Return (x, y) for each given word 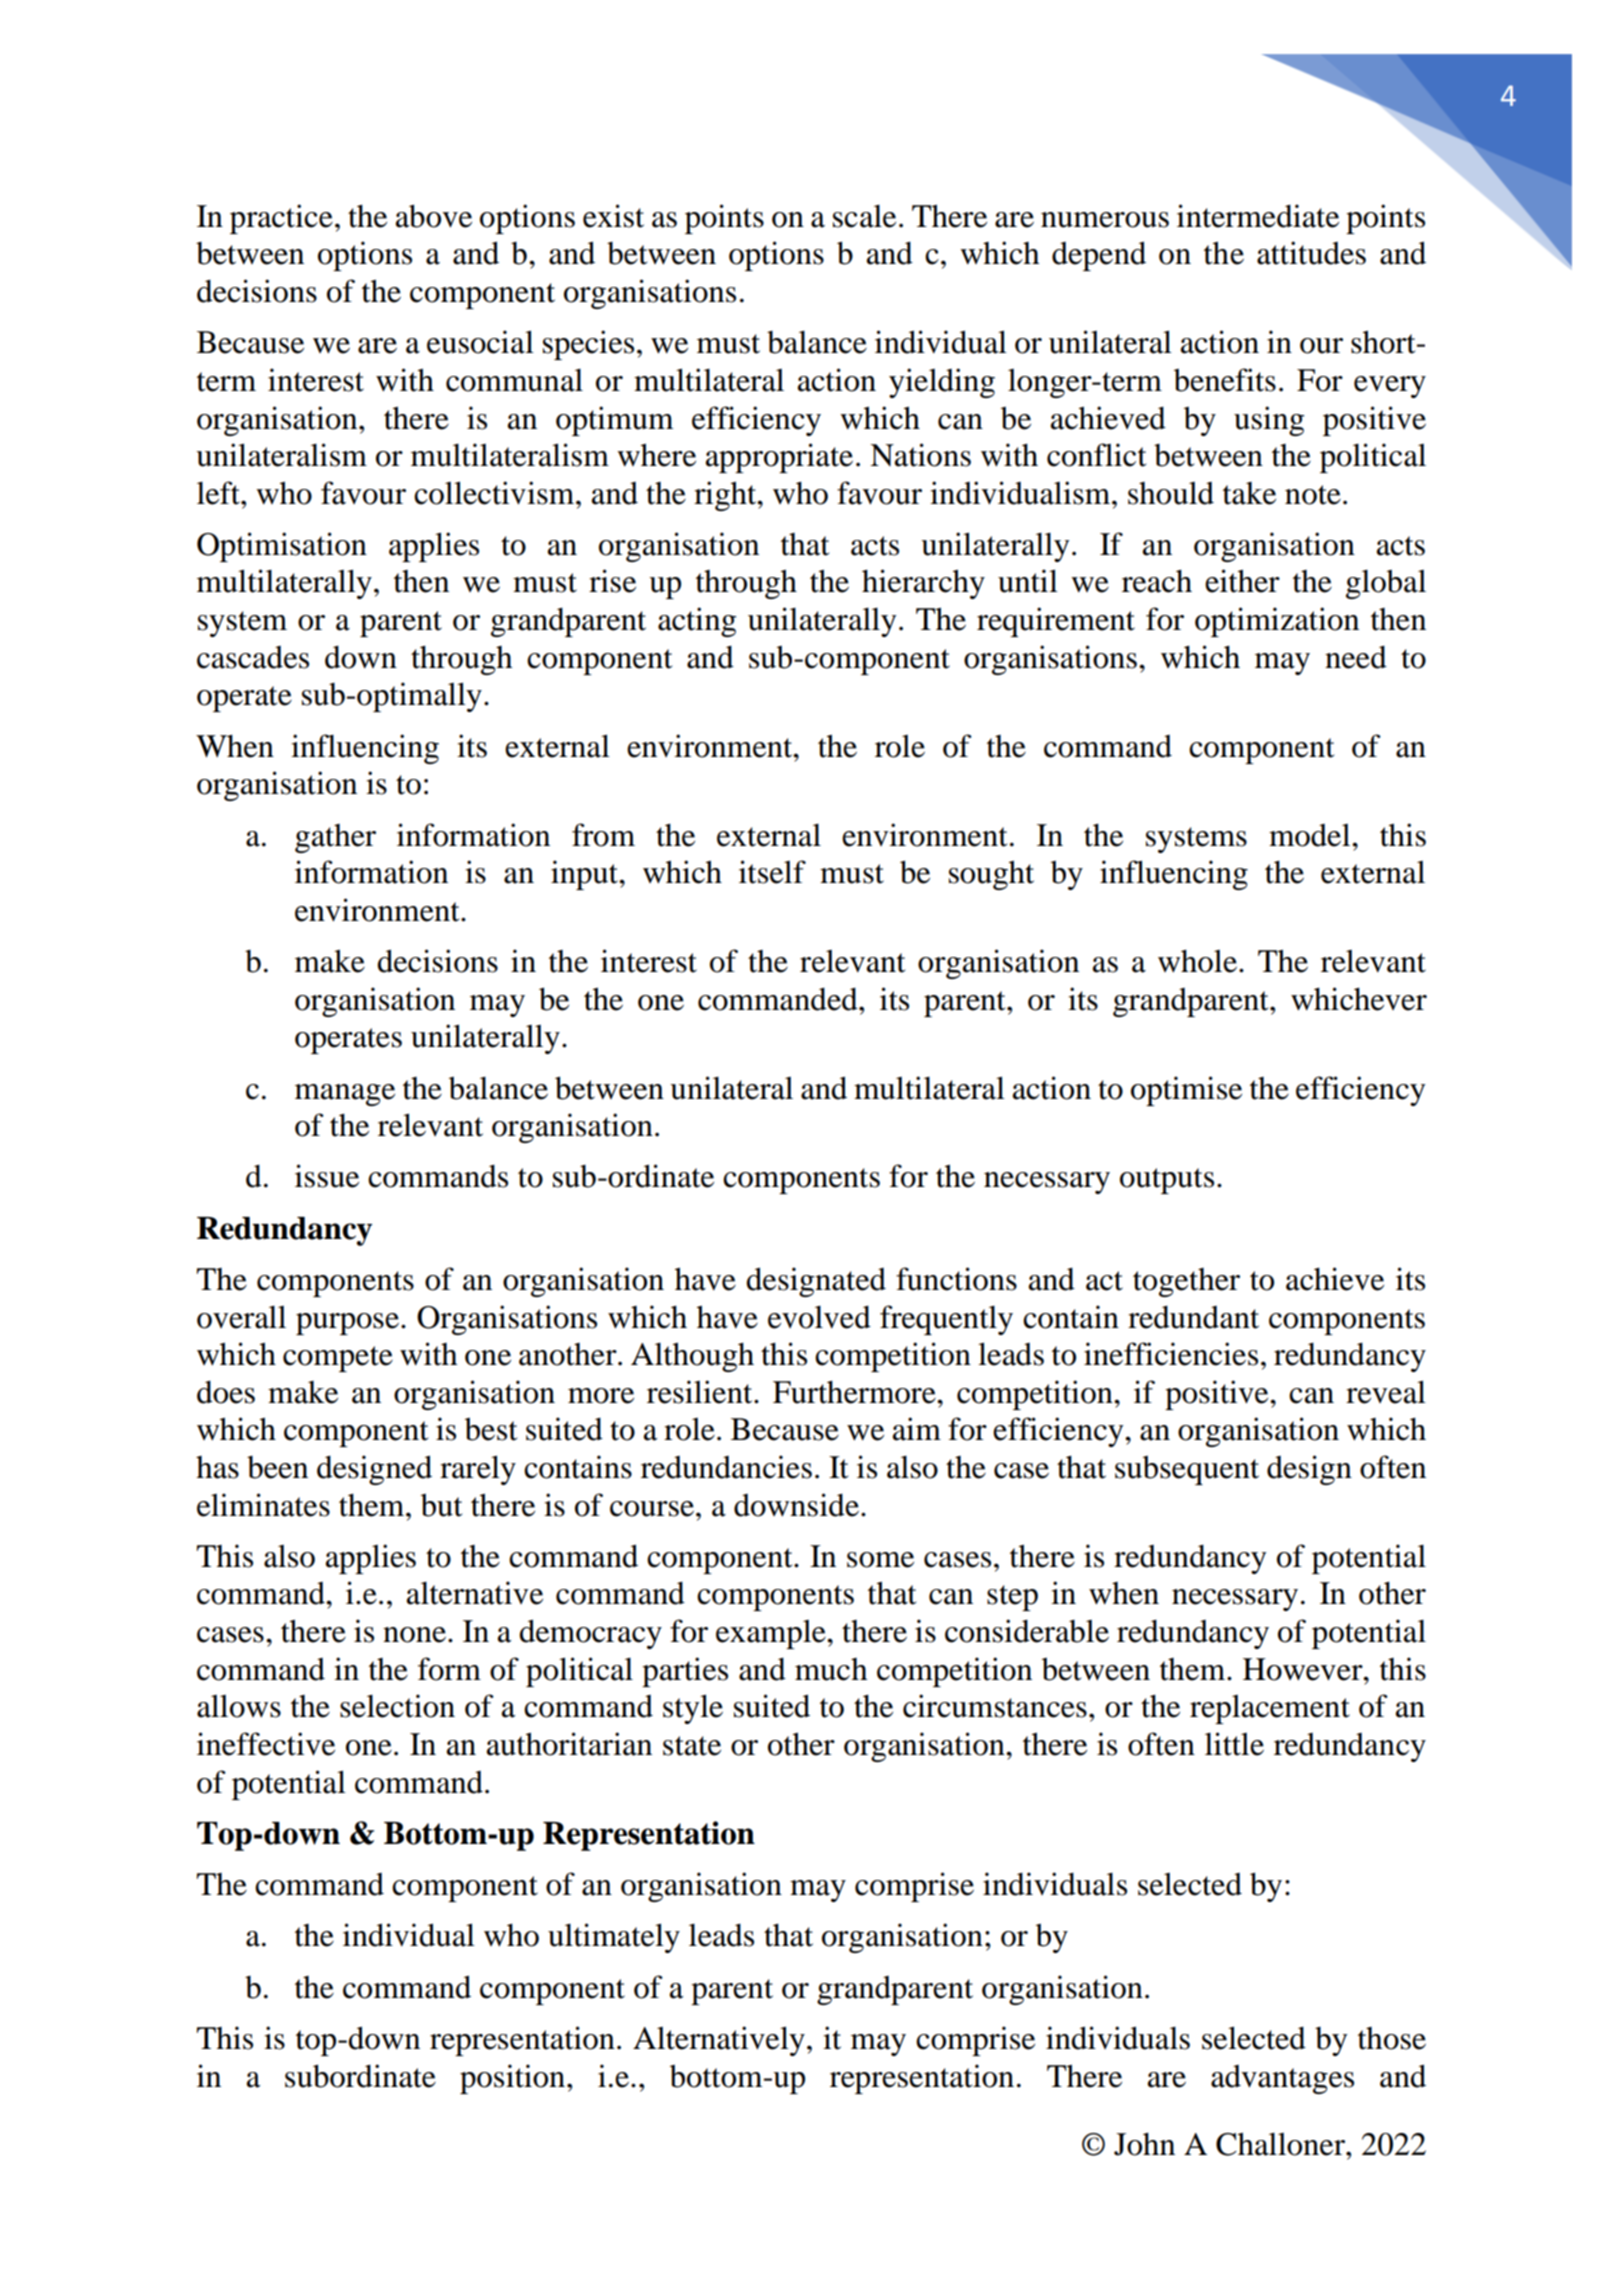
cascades (253, 657)
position (512, 2079)
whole (1197, 961)
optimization (1277, 622)
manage (345, 1095)
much (831, 1669)
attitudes (1311, 253)
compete (338, 1359)
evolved (819, 1317)
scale (864, 216)
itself (772, 872)
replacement (1270, 1709)
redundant (1193, 1317)
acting (697, 622)
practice (281, 219)
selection (397, 1706)
